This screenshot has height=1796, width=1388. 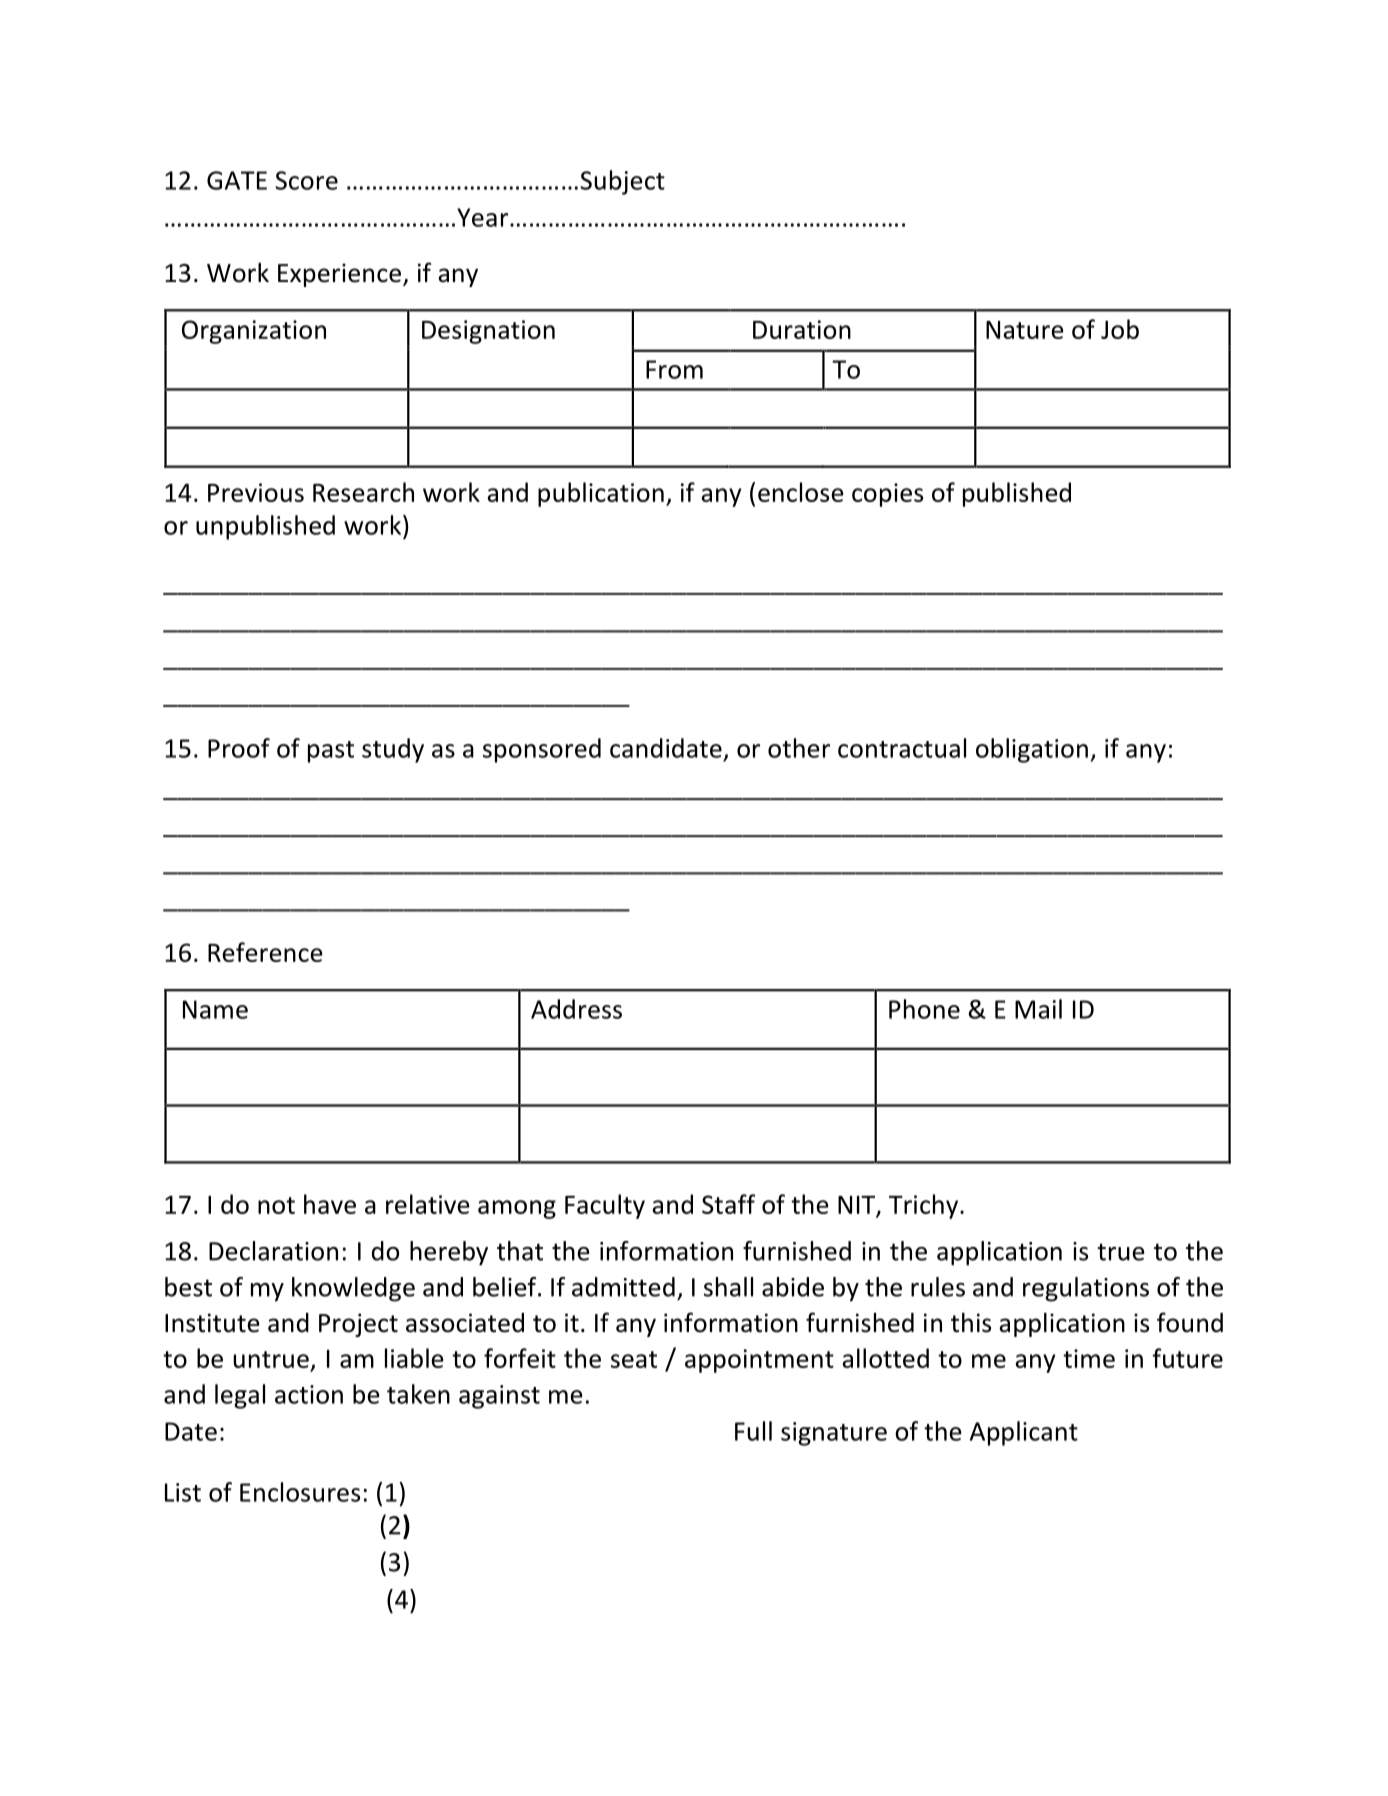 What do you see at coordinates (601, 494) in the screenshot?
I see `publication` at bounding box center [601, 494].
